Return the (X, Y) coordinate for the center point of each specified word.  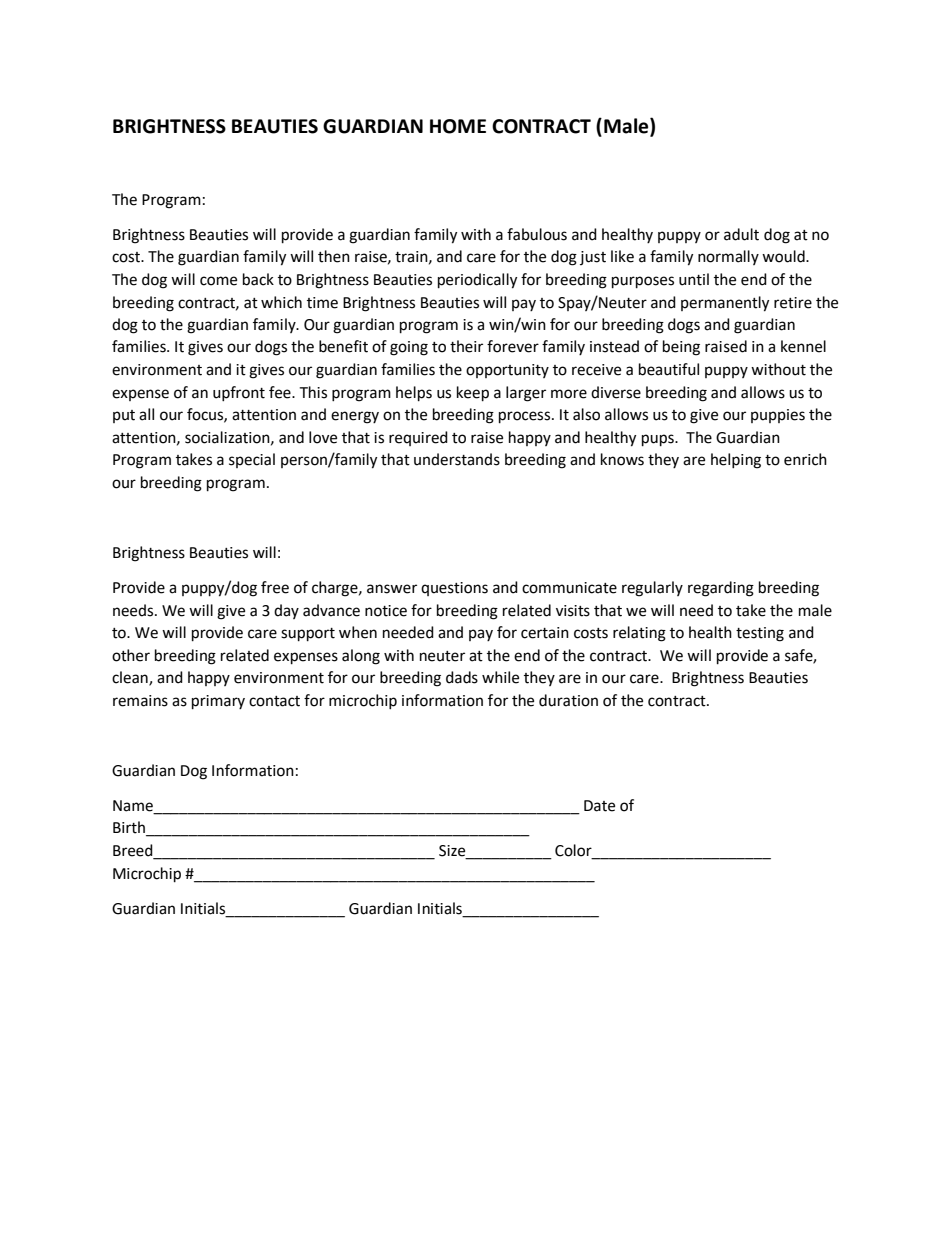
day (286, 611)
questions (454, 589)
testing (760, 634)
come (218, 281)
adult (741, 234)
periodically (477, 281)
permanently (725, 304)
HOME (458, 126)
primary (218, 702)
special (252, 460)
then (334, 256)
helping (736, 461)
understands (457, 459)
